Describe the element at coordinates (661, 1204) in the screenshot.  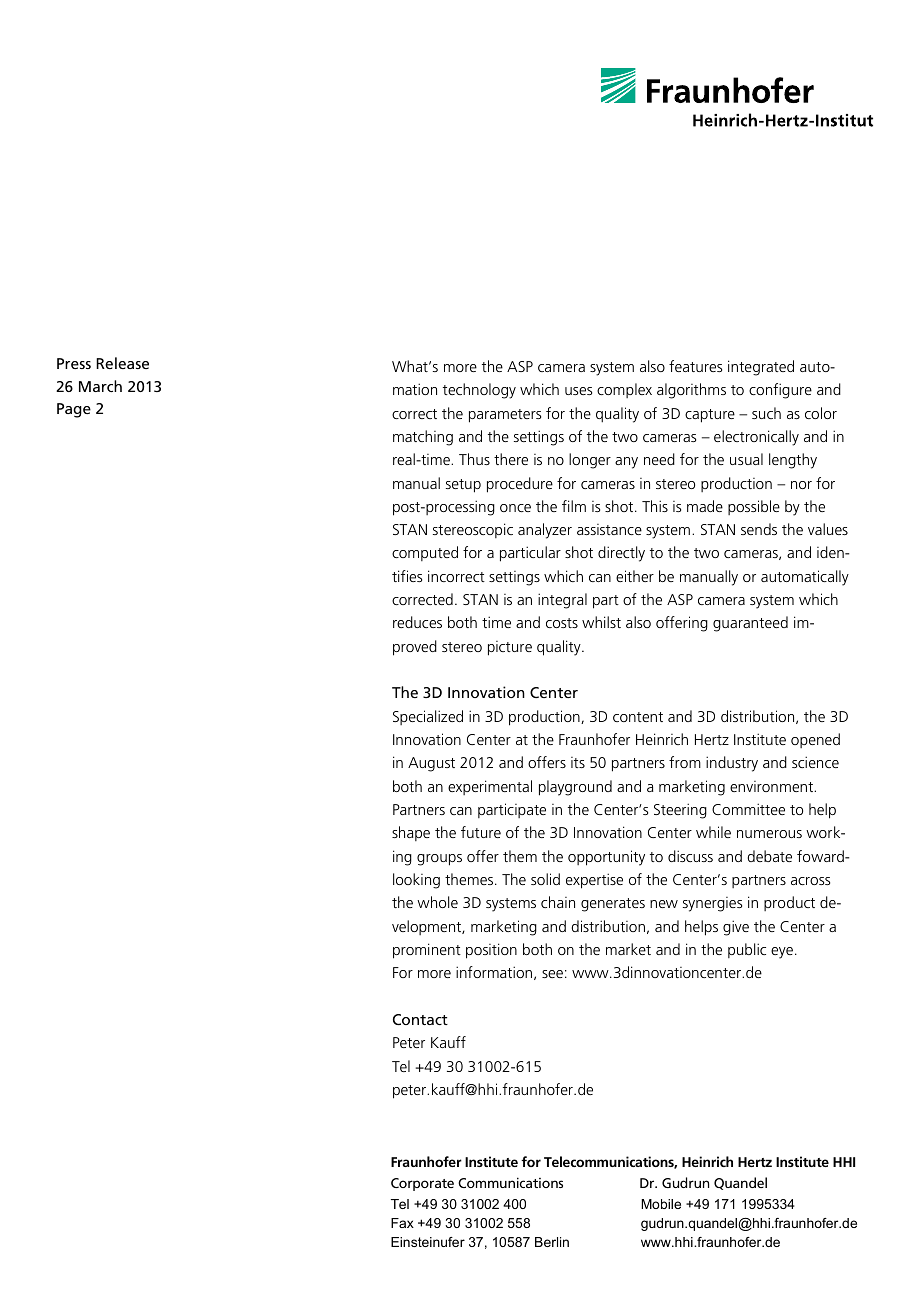
I see `Mobile` at that location.
